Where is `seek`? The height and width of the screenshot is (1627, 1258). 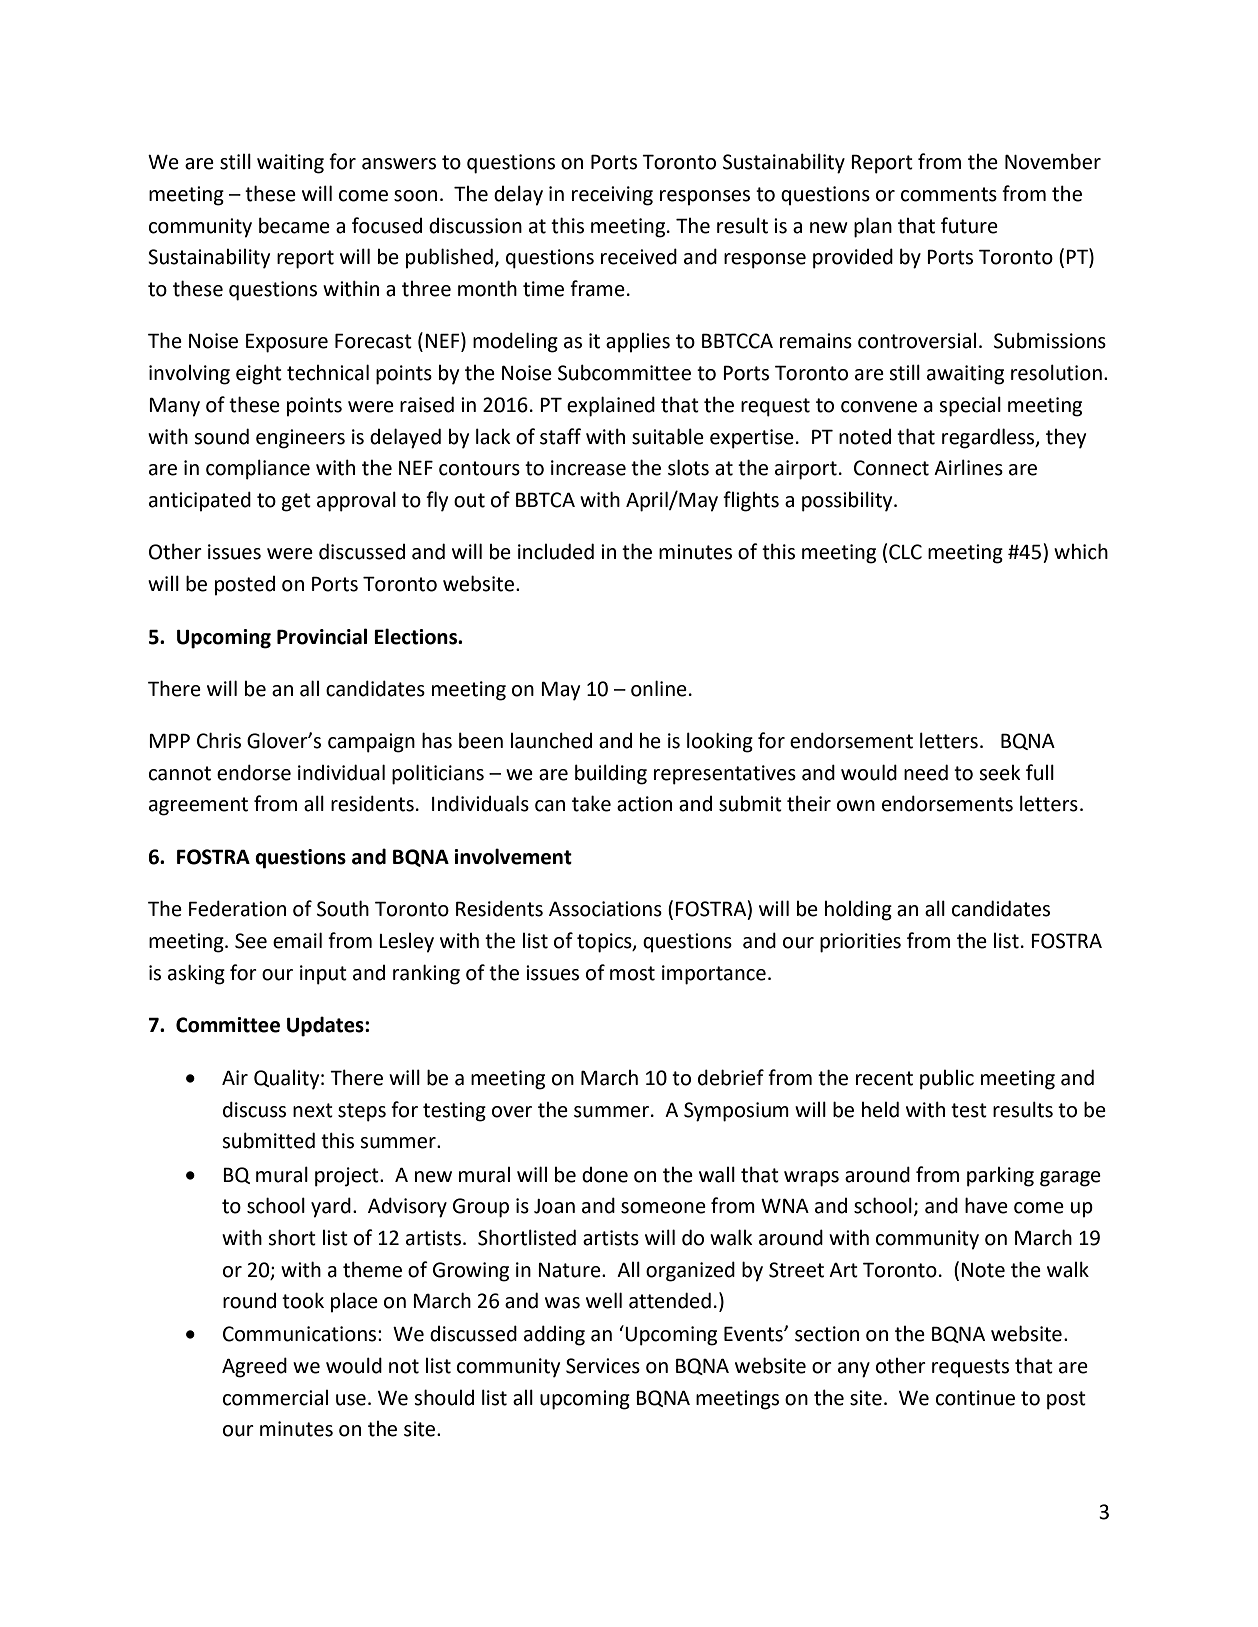
seek is located at coordinates (1000, 773).
